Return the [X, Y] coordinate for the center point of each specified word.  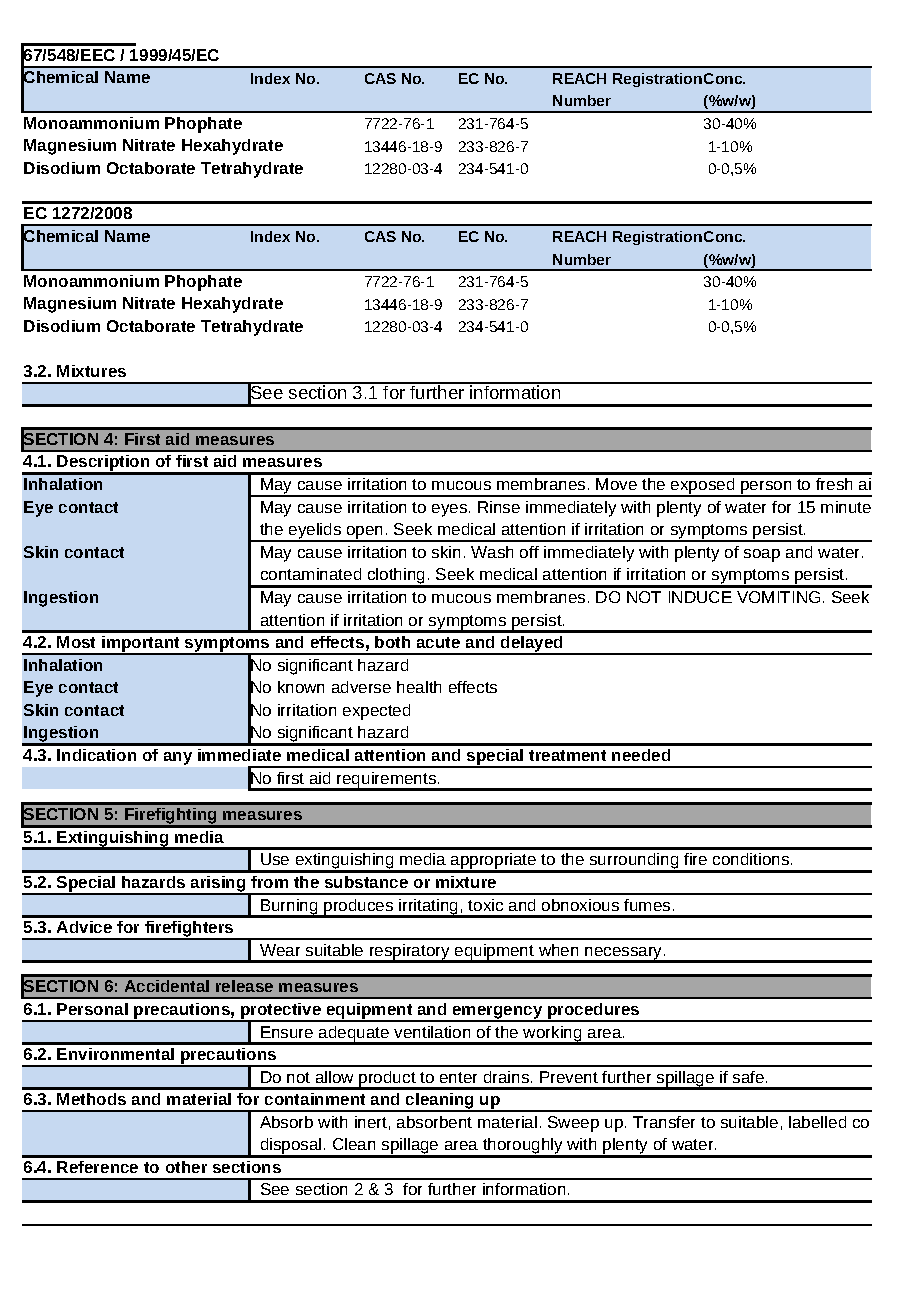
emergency [498, 1013]
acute [438, 642]
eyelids [315, 532]
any [178, 758]
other [186, 1167]
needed [641, 755]
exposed [703, 487]
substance [366, 882]
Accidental [167, 986]
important [141, 645]
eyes [451, 510]
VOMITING [778, 597]
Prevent [569, 1077]
